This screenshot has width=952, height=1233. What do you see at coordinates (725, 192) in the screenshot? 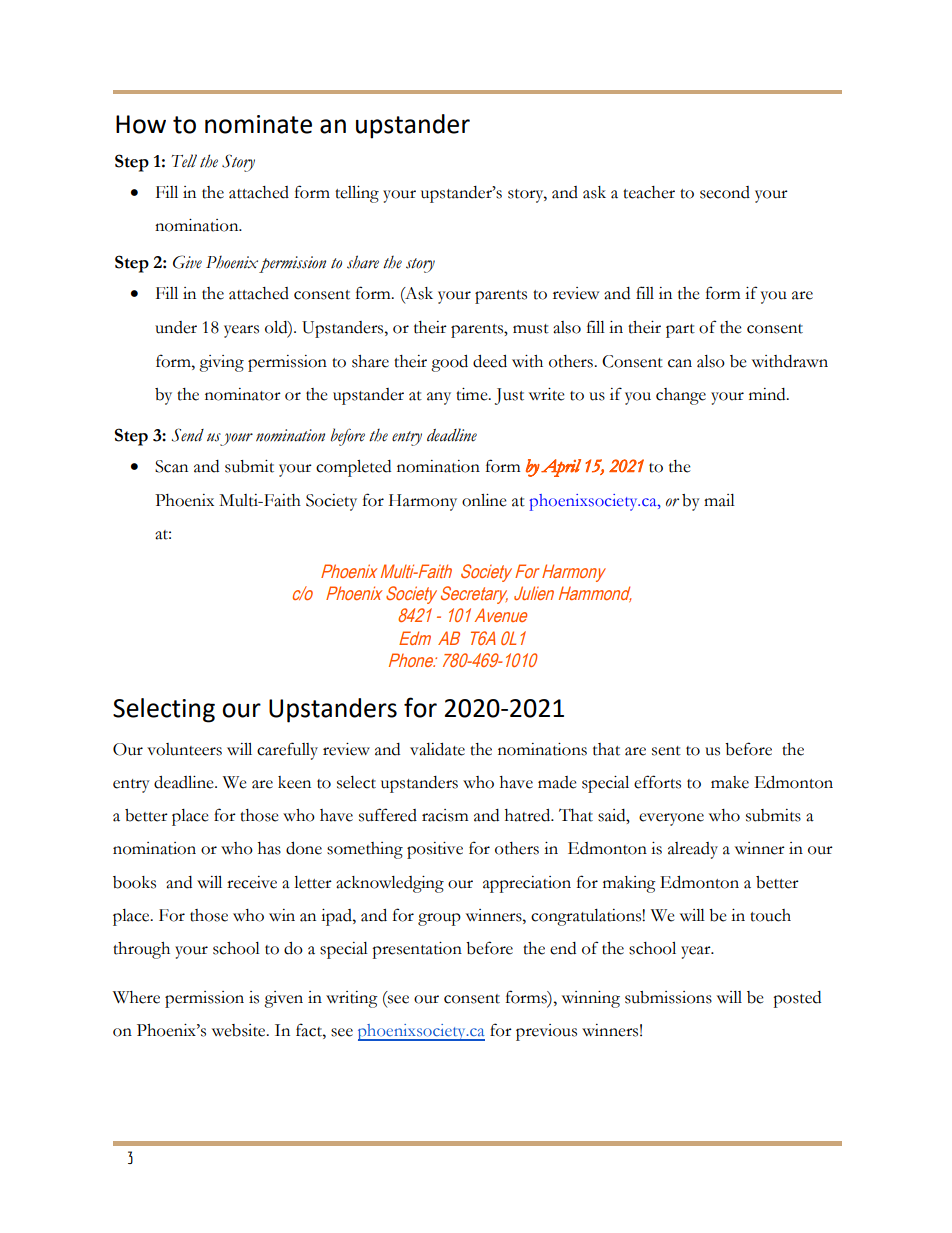
I see `second` at bounding box center [725, 192].
